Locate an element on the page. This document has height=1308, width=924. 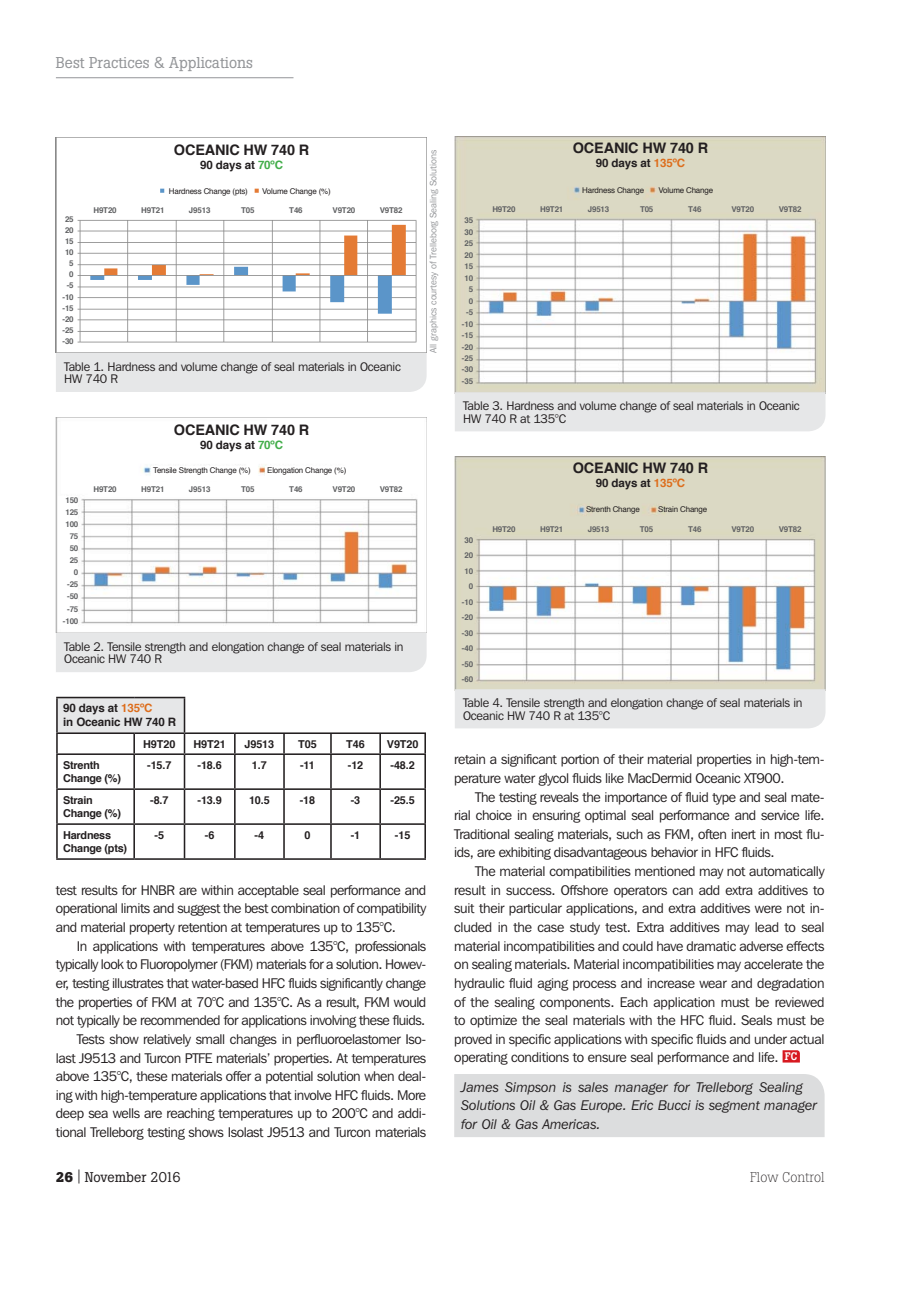
reveals is located at coordinates (559, 797).
